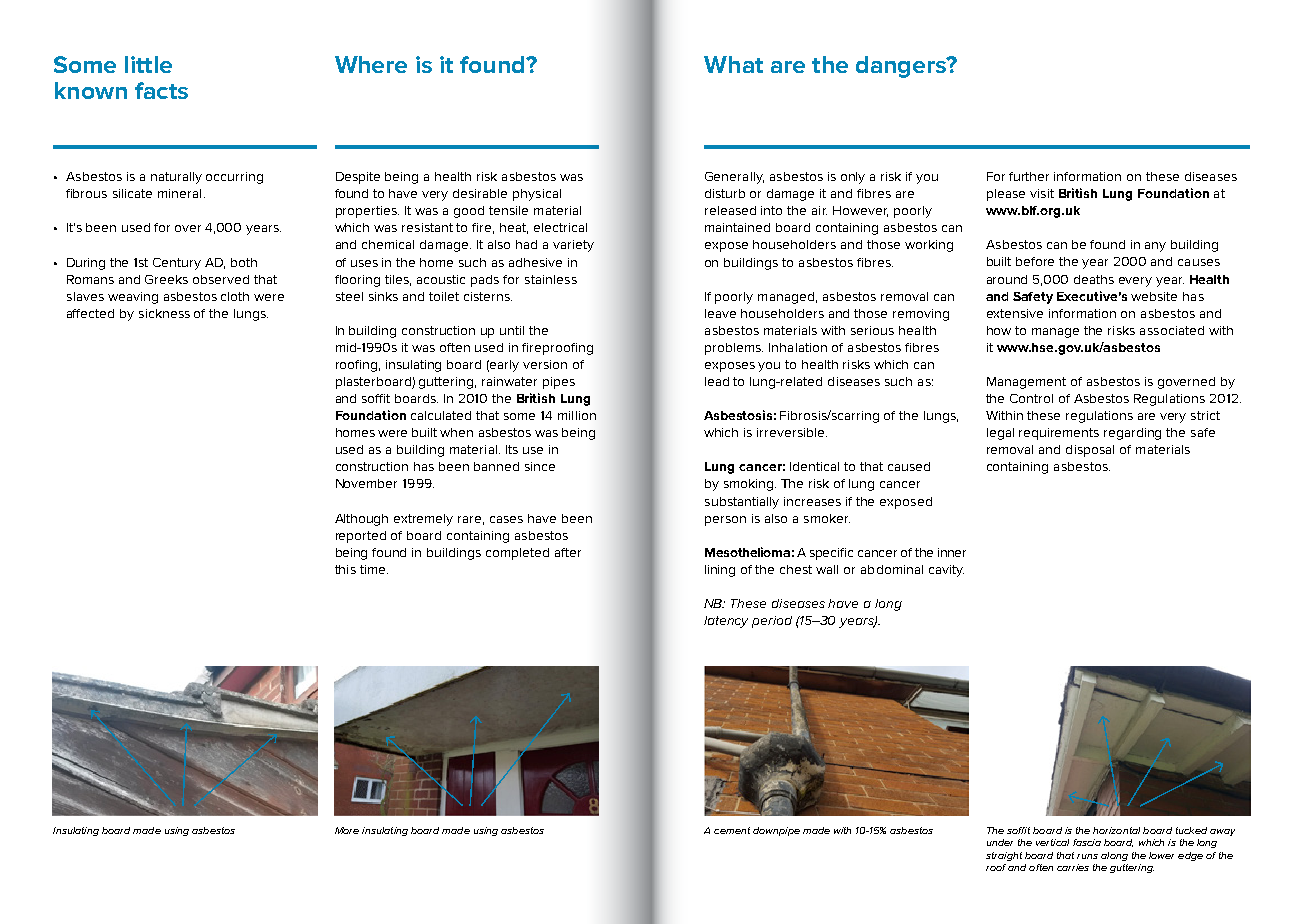  I want to click on sickness, so click(164, 313).
